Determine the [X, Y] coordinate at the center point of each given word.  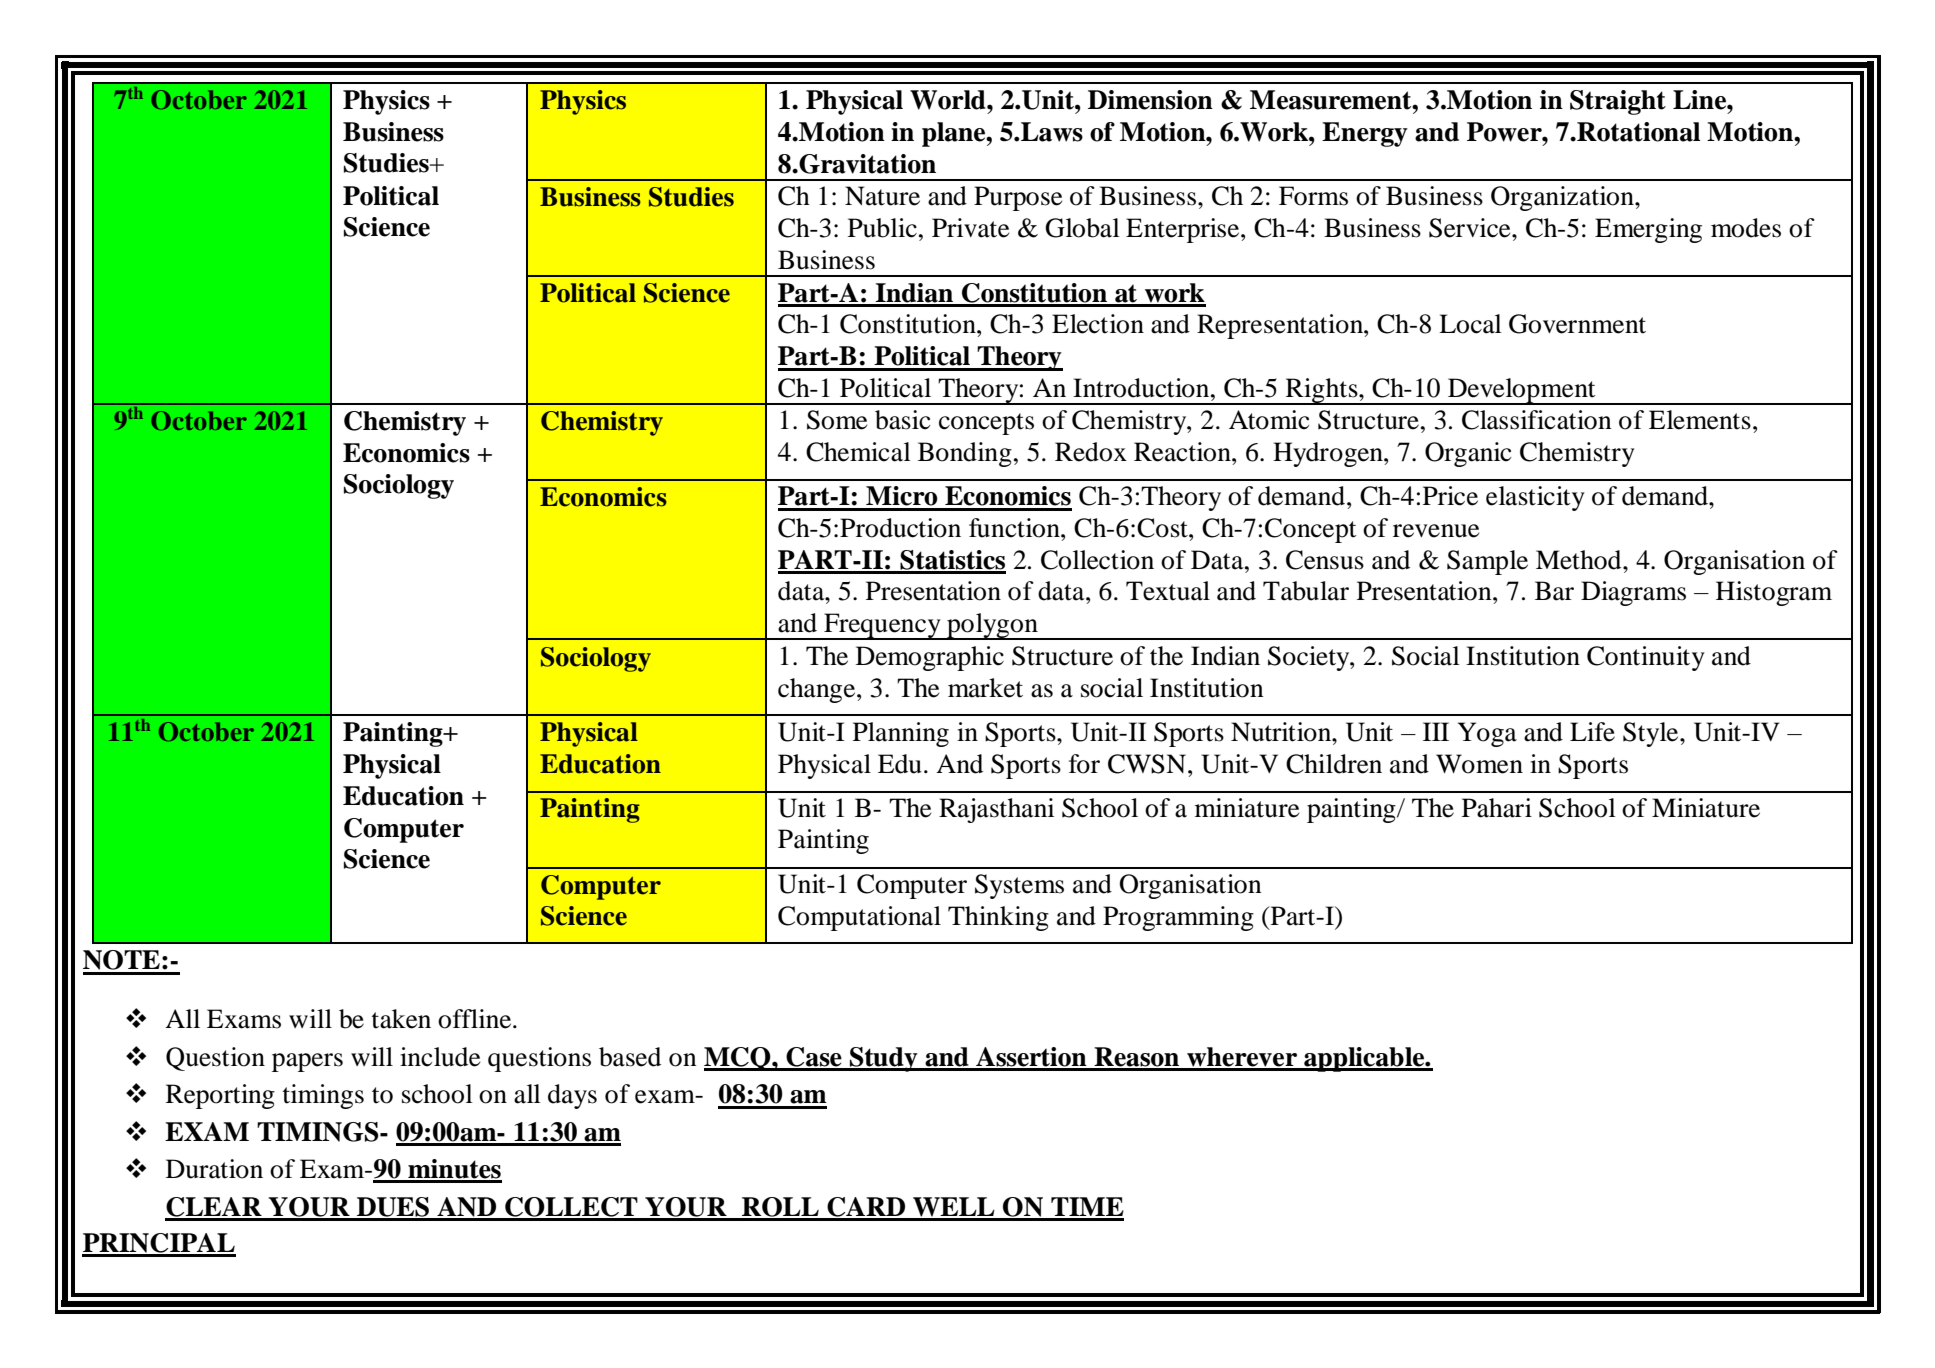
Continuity [1646, 658]
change [818, 690]
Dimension [1150, 100]
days [572, 1096]
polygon [992, 626]
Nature [882, 196]
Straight [1618, 102]
